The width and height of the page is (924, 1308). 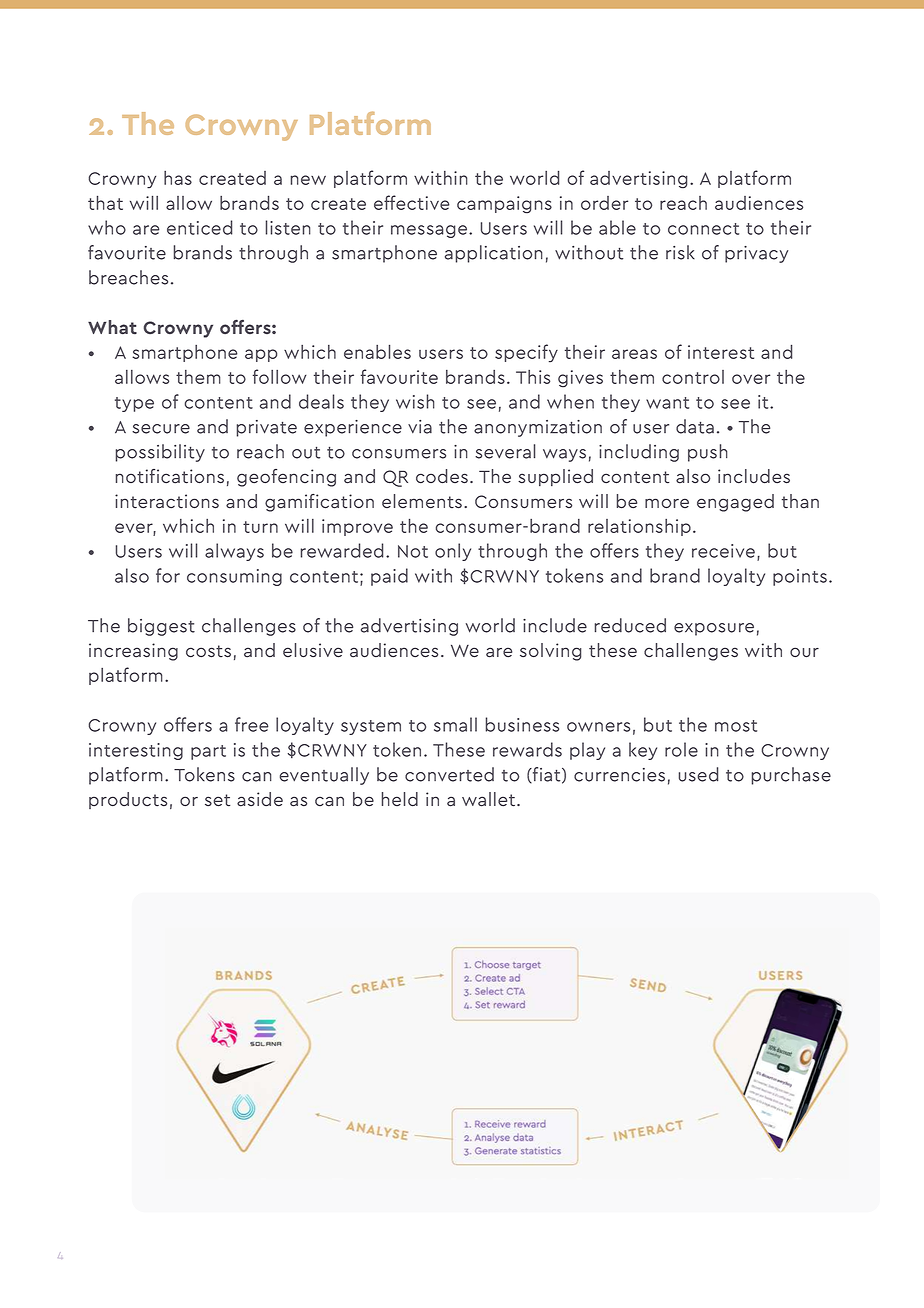 What do you see at coordinates (412, 202) in the page?
I see `effective` at bounding box center [412, 202].
